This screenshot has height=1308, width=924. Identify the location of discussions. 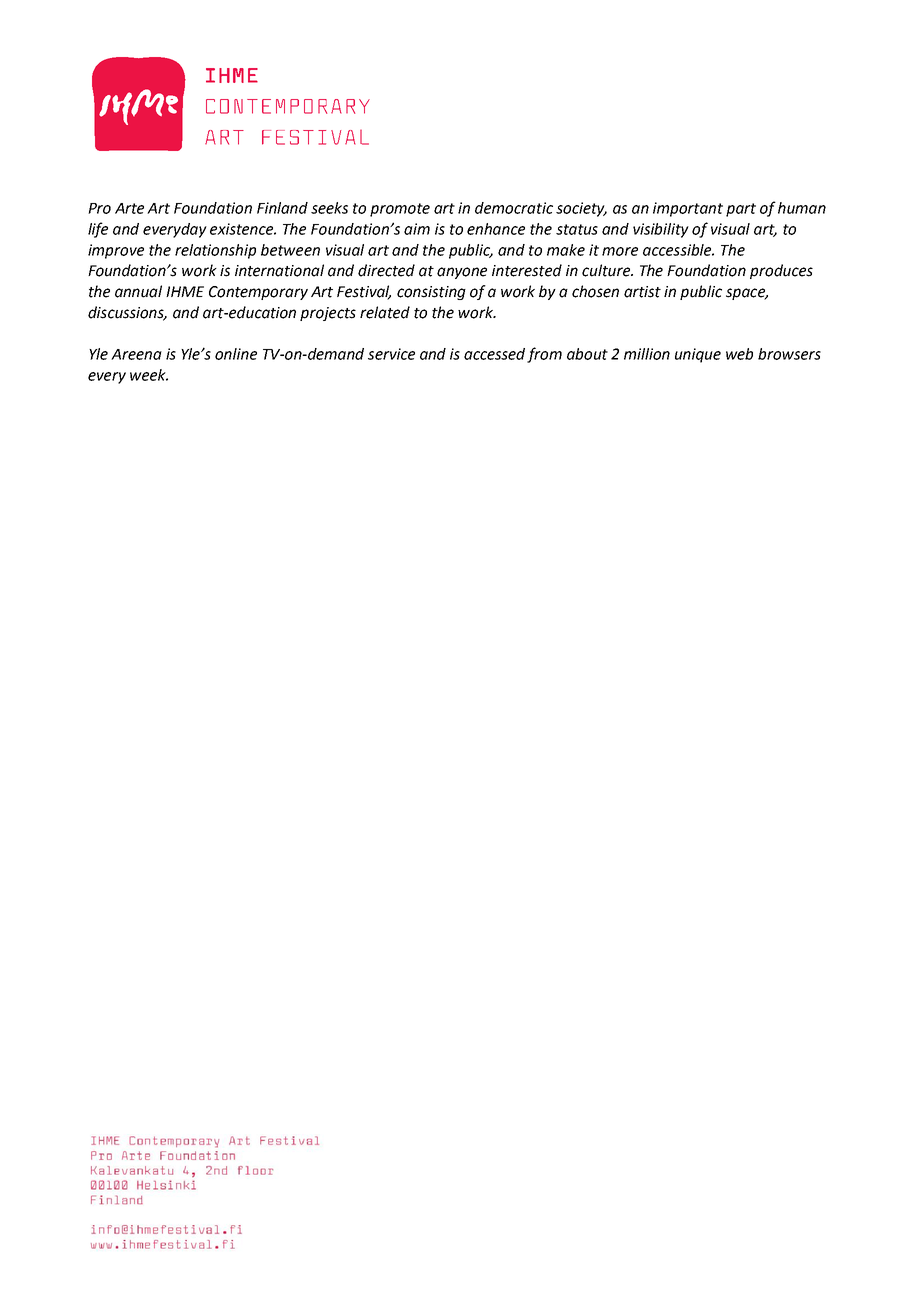
(127, 313).
